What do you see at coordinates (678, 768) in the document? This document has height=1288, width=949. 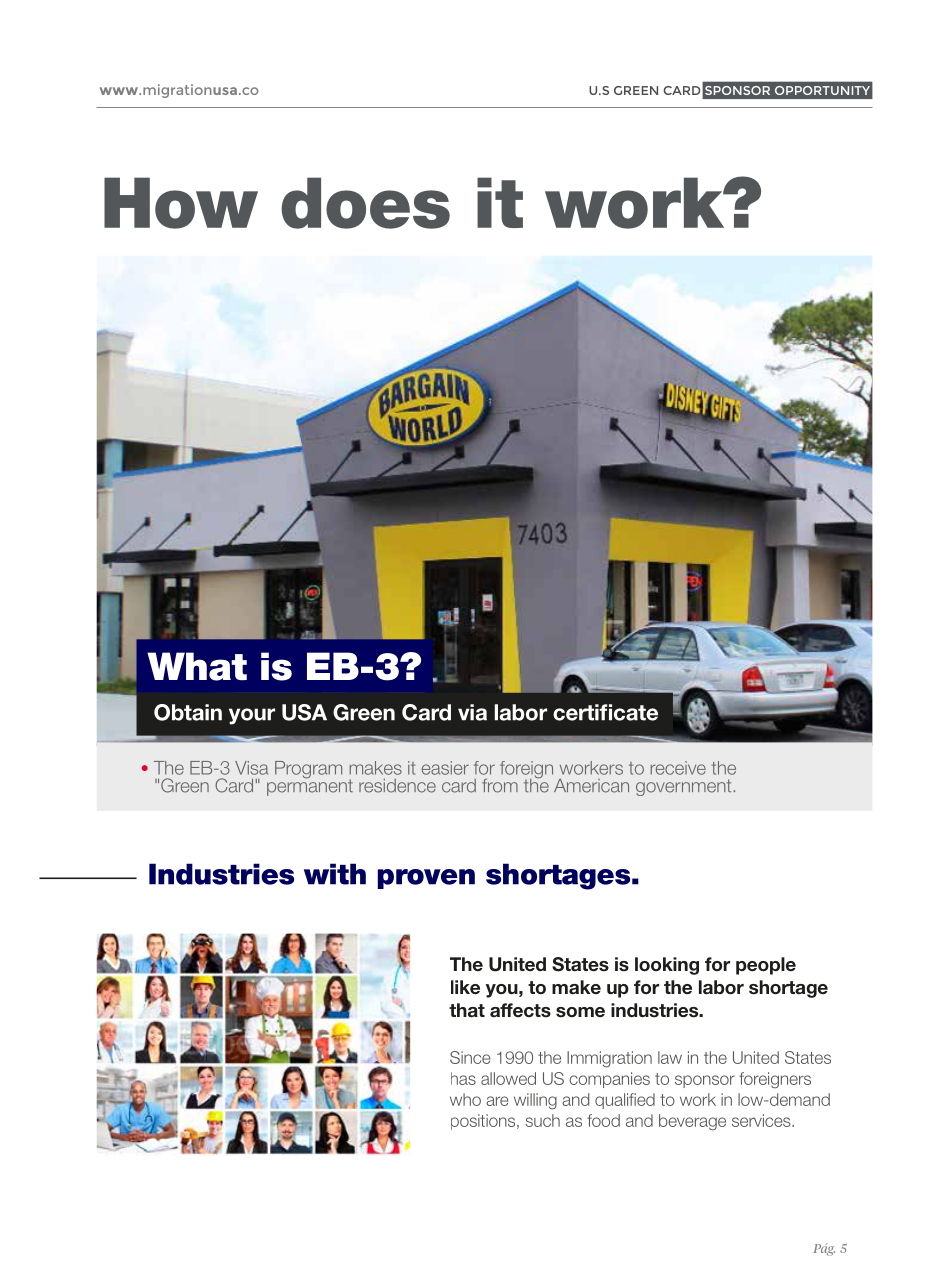 I see `receive` at bounding box center [678, 768].
